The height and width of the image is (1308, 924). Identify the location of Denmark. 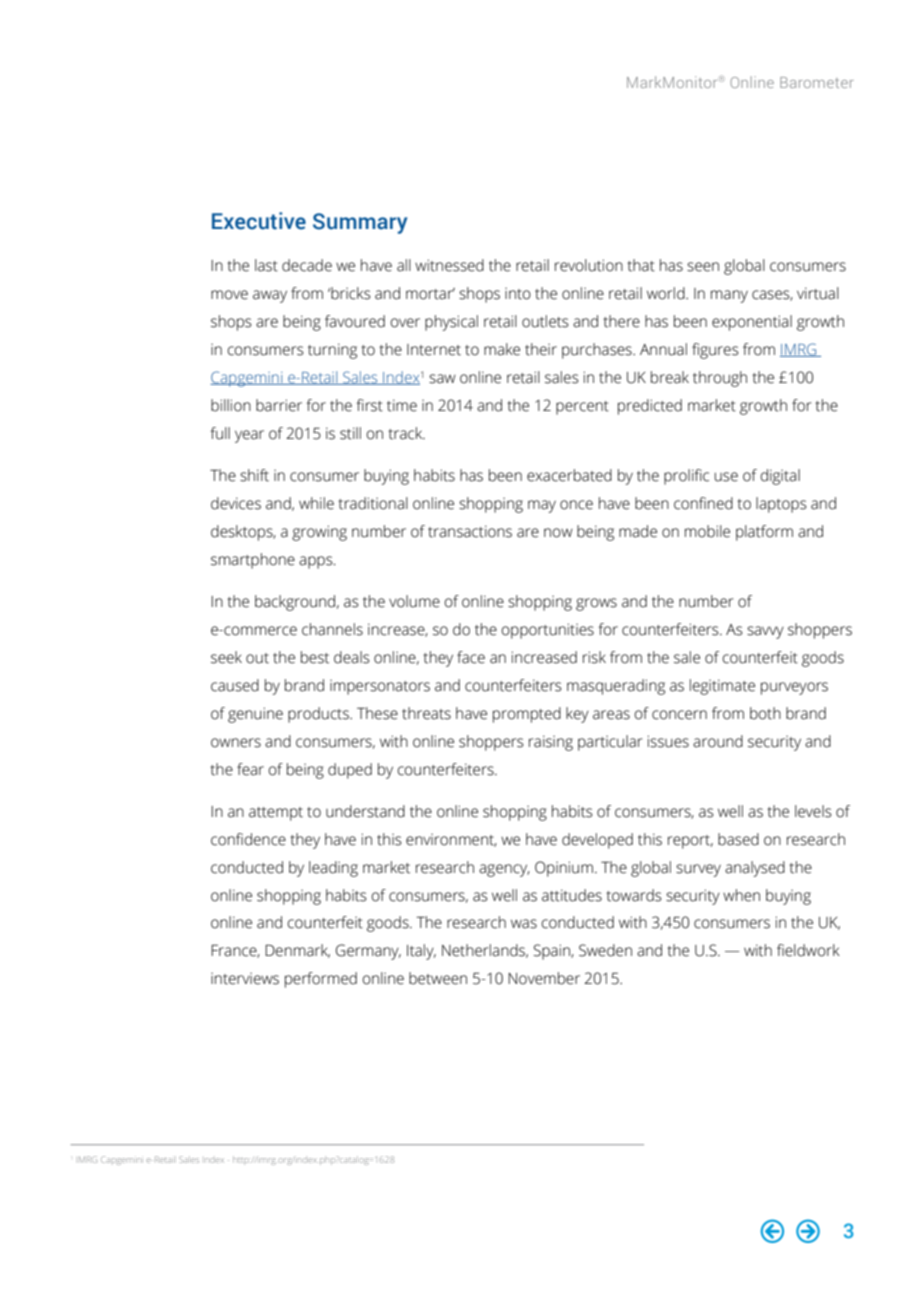
(297, 951).
